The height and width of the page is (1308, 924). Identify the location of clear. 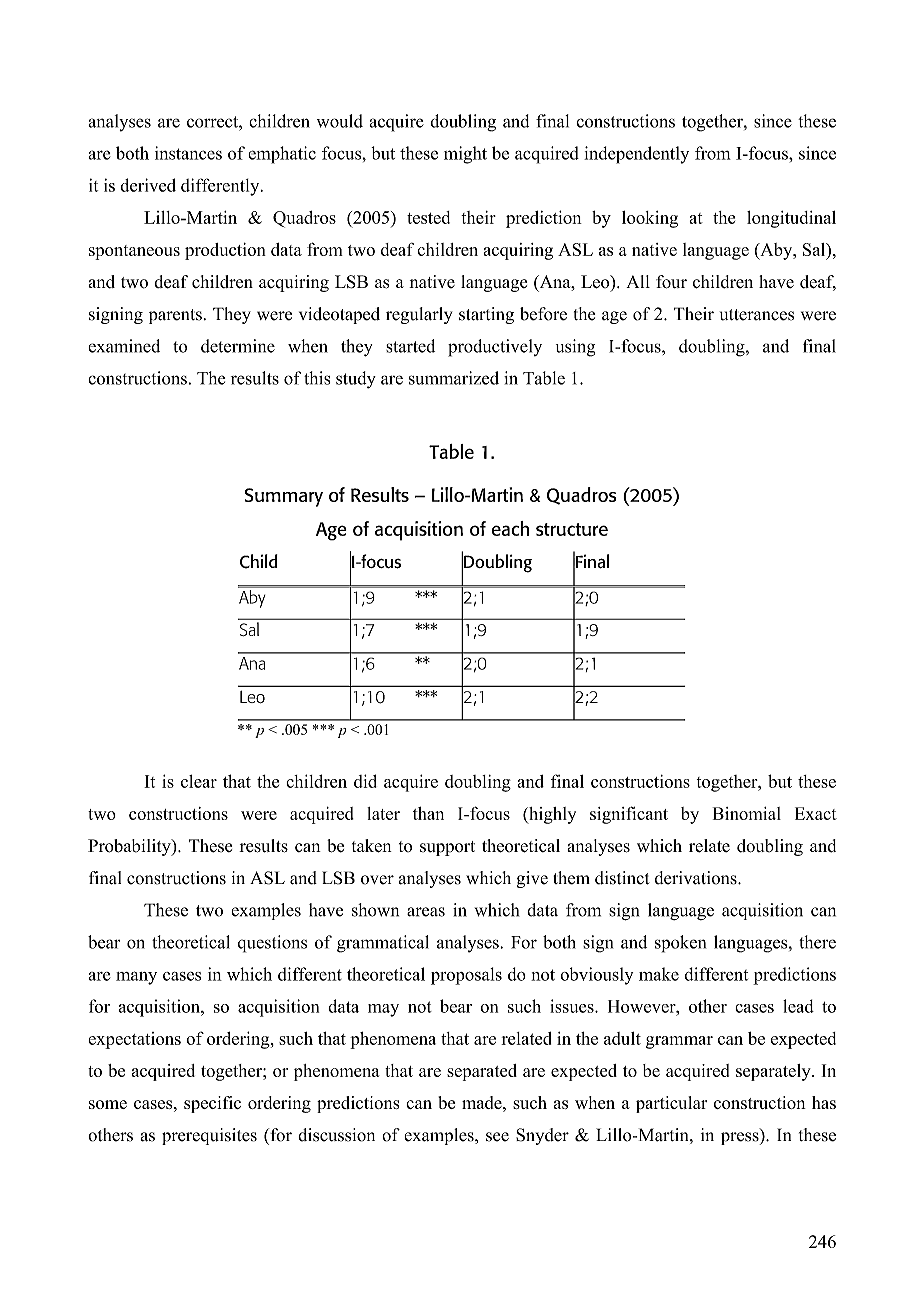
(199, 781).
